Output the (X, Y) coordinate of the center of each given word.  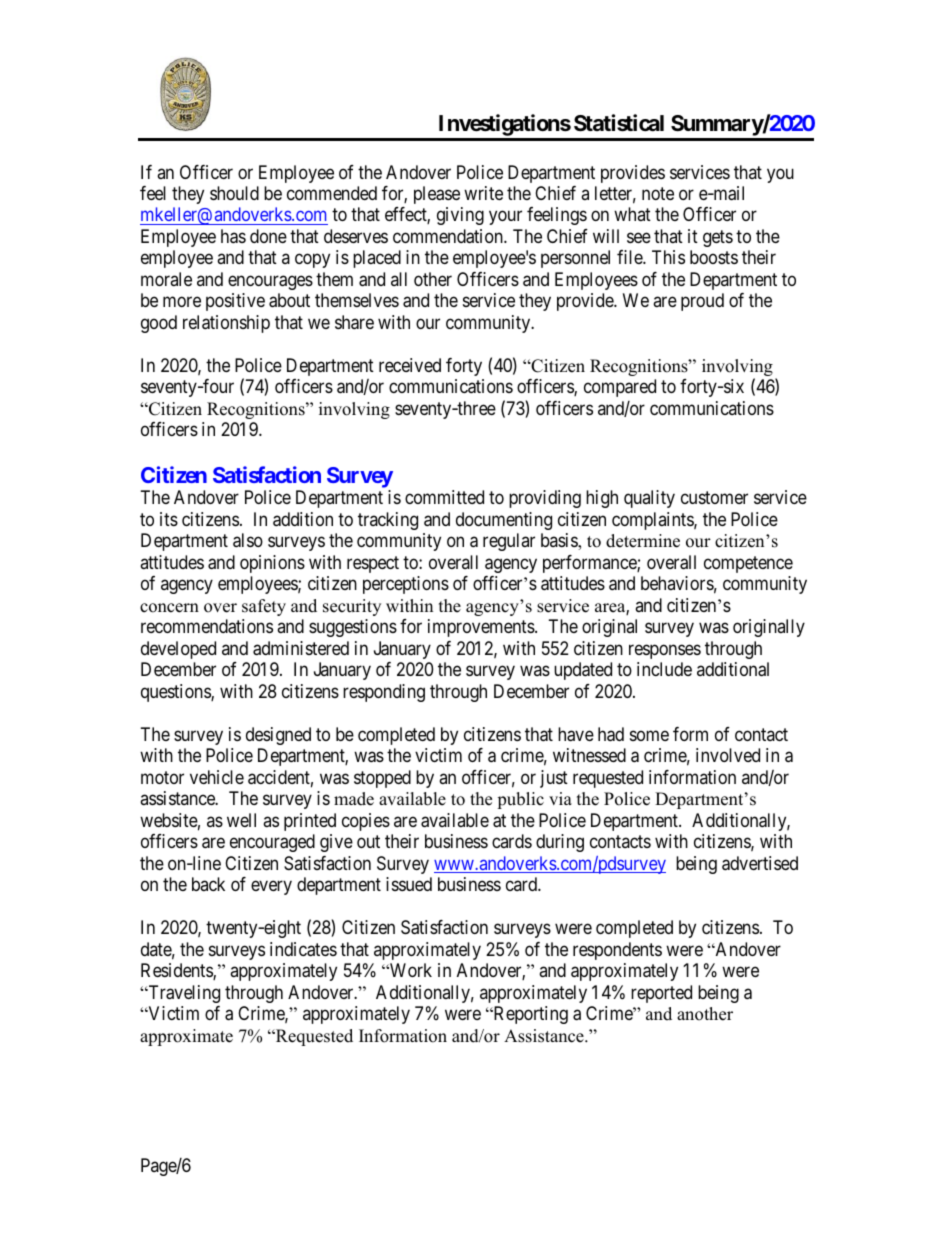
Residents (177, 971)
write (483, 193)
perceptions (406, 585)
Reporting (529, 1015)
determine (643, 541)
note (658, 193)
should (234, 193)
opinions (272, 564)
